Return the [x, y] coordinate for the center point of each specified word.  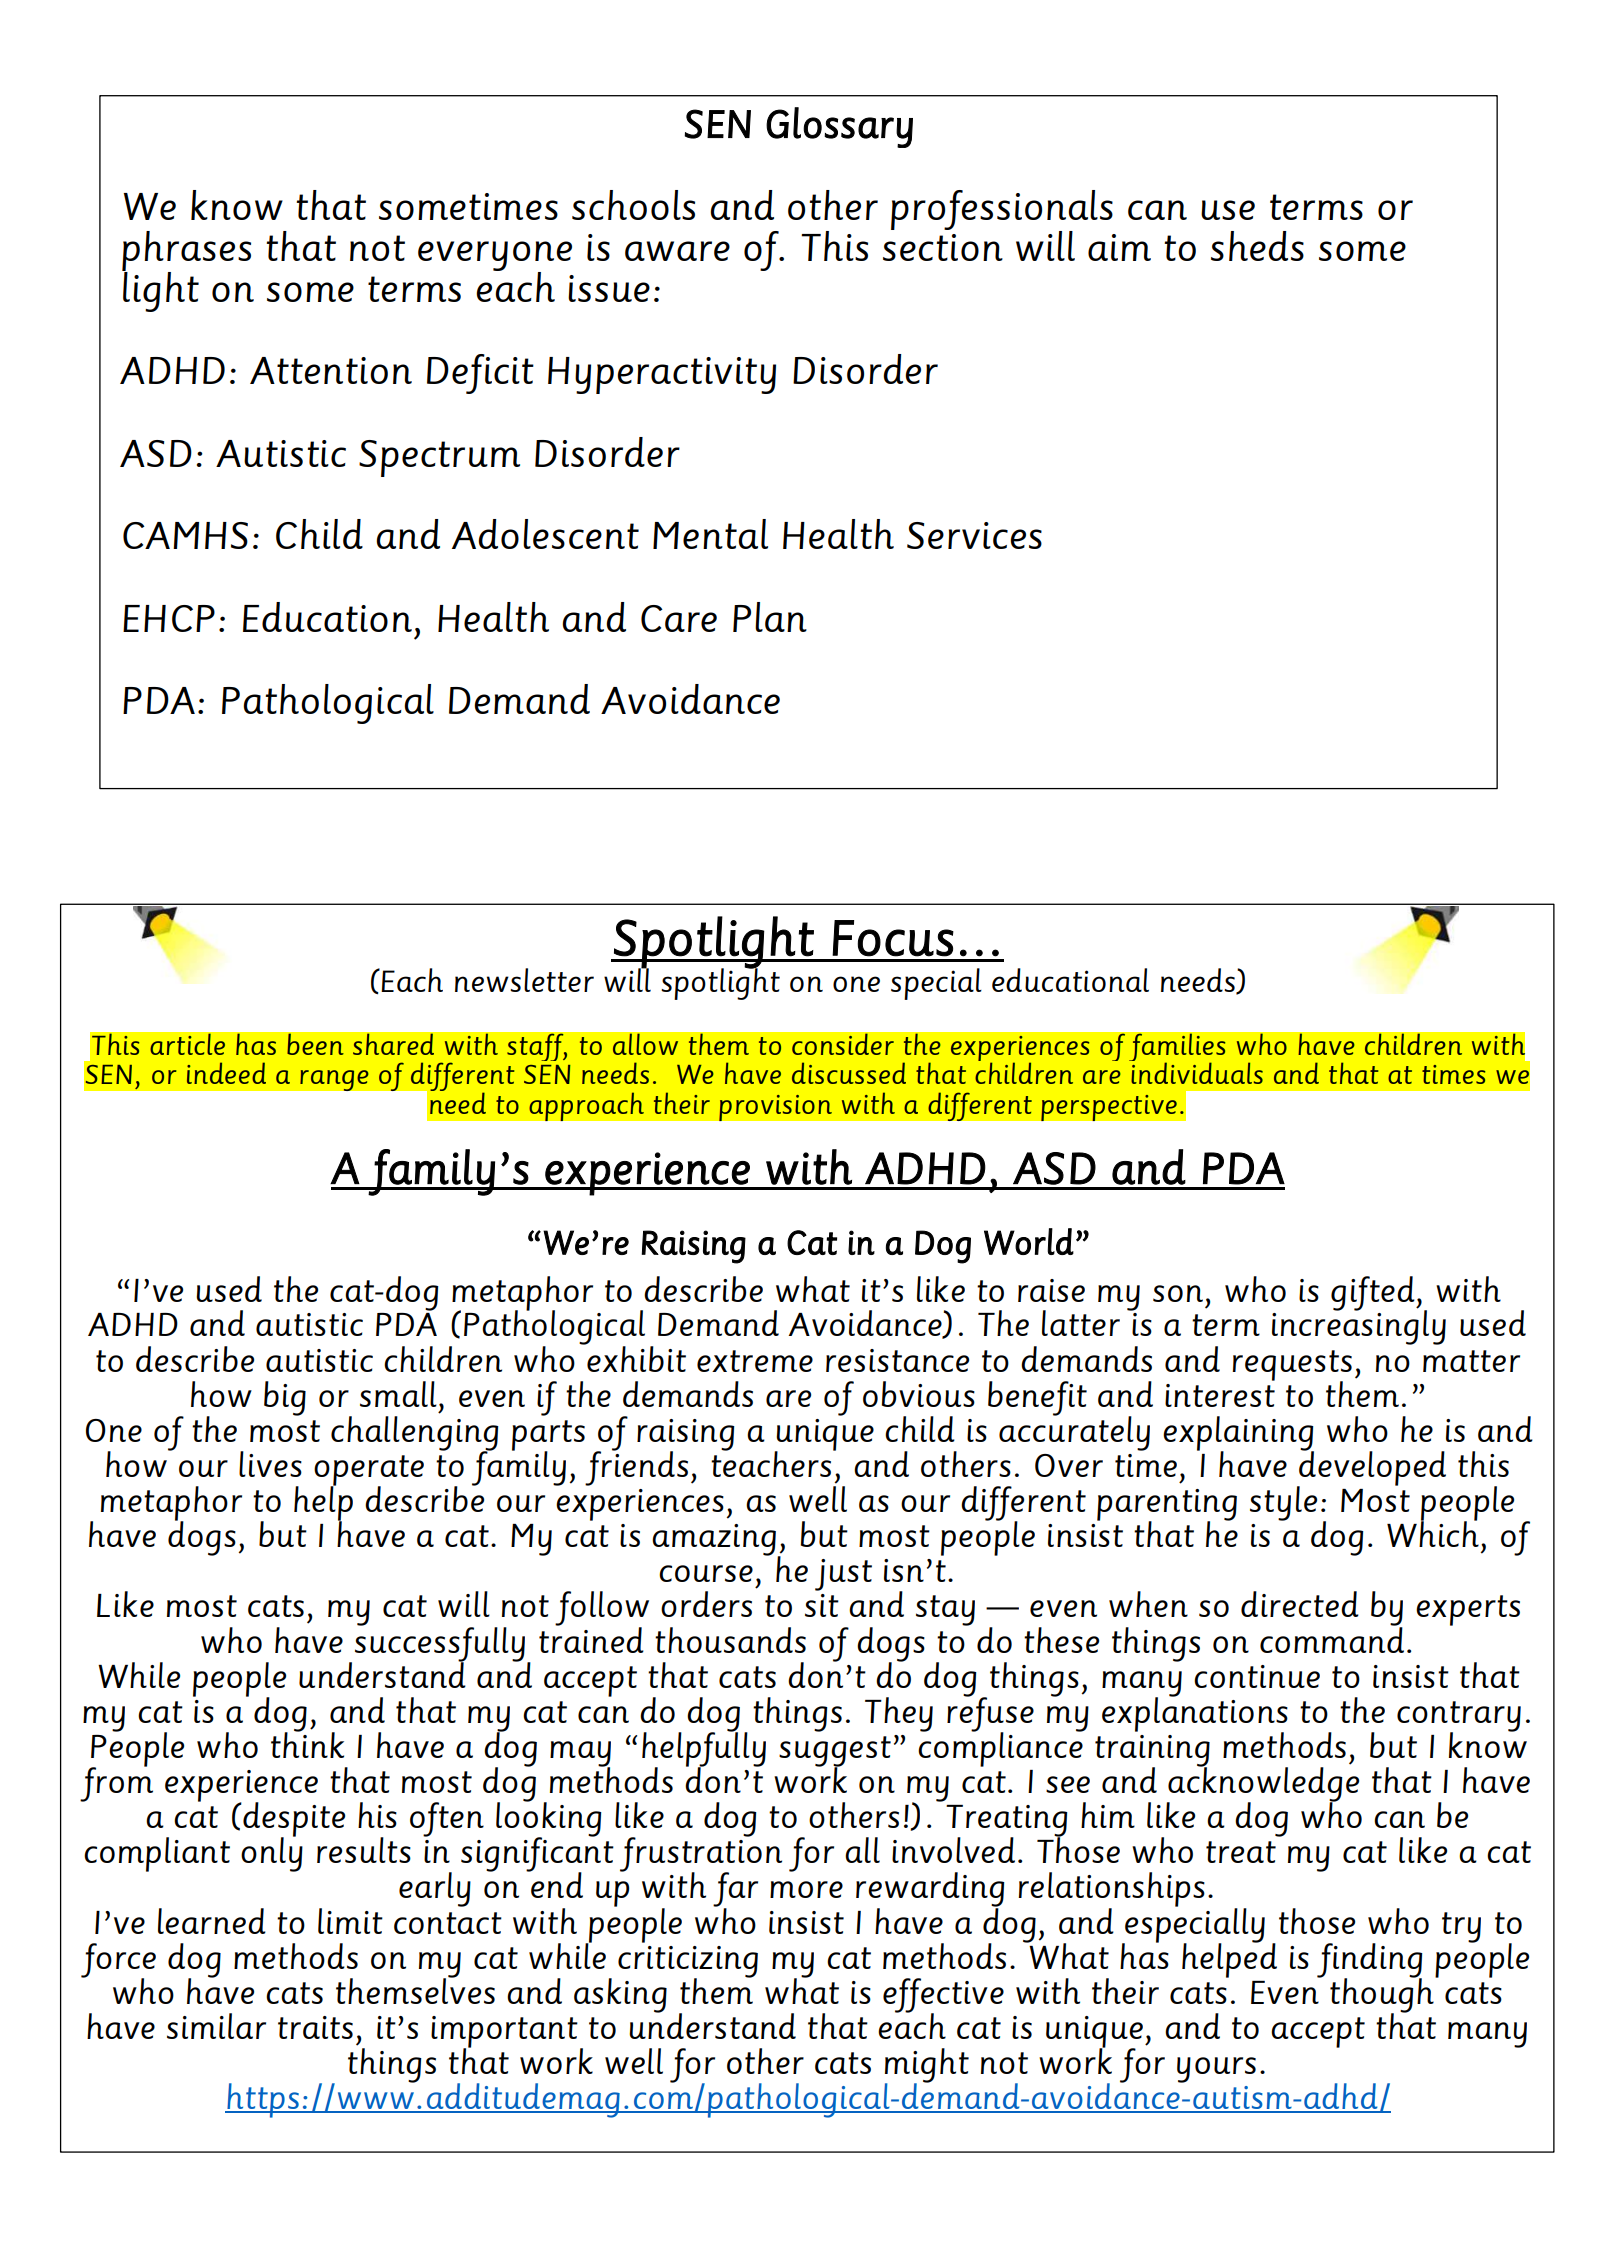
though [1383, 1995]
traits [315, 2027]
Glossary [839, 127]
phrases [186, 252]
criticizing [688, 1963]
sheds [1257, 246]
